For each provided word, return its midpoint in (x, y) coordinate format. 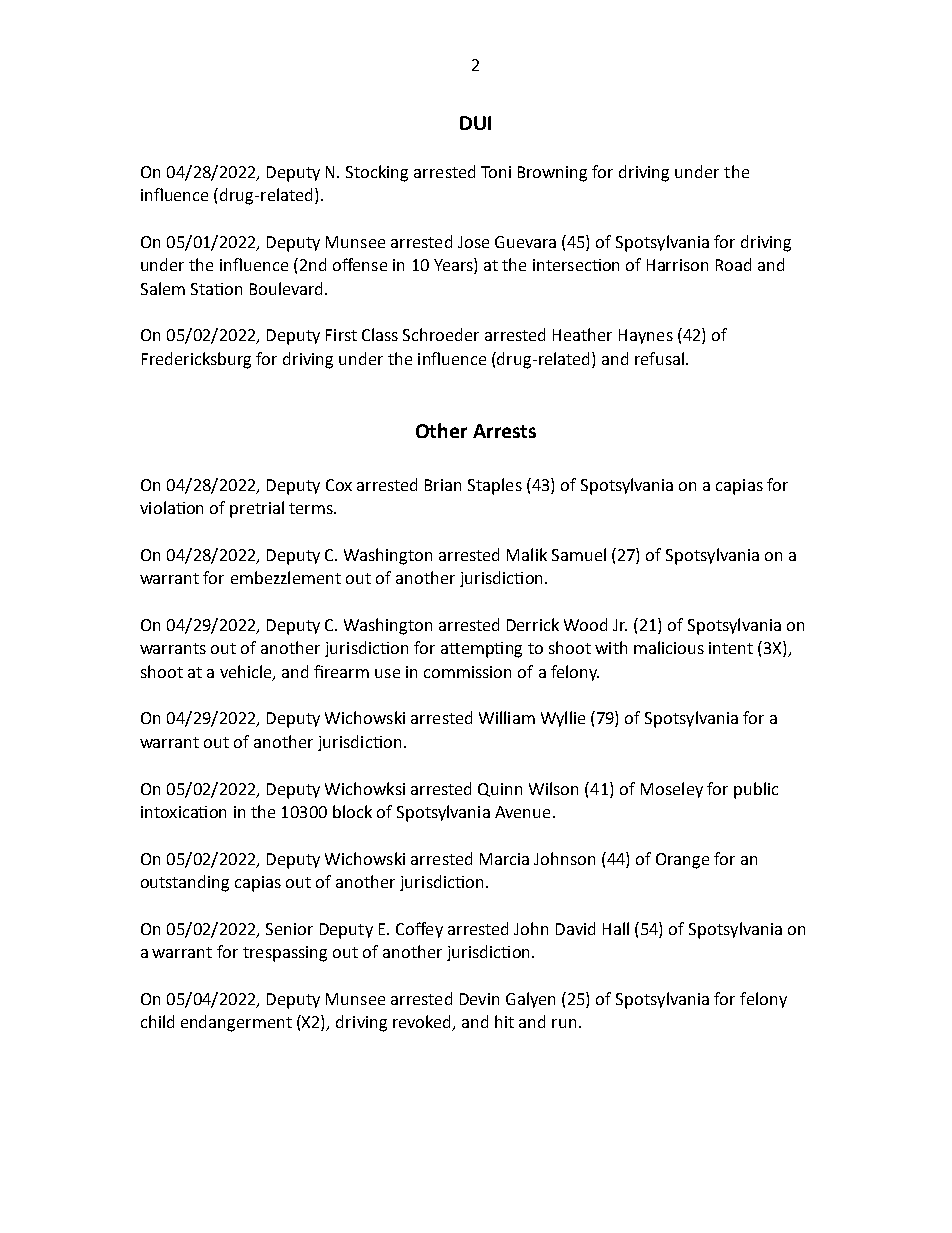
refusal (661, 358)
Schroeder (441, 334)
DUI (475, 123)
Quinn (500, 790)
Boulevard (286, 288)
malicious (669, 647)
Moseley (672, 790)
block (352, 811)
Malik (527, 554)
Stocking (377, 173)
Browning (552, 174)
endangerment (236, 1023)
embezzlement (286, 577)
